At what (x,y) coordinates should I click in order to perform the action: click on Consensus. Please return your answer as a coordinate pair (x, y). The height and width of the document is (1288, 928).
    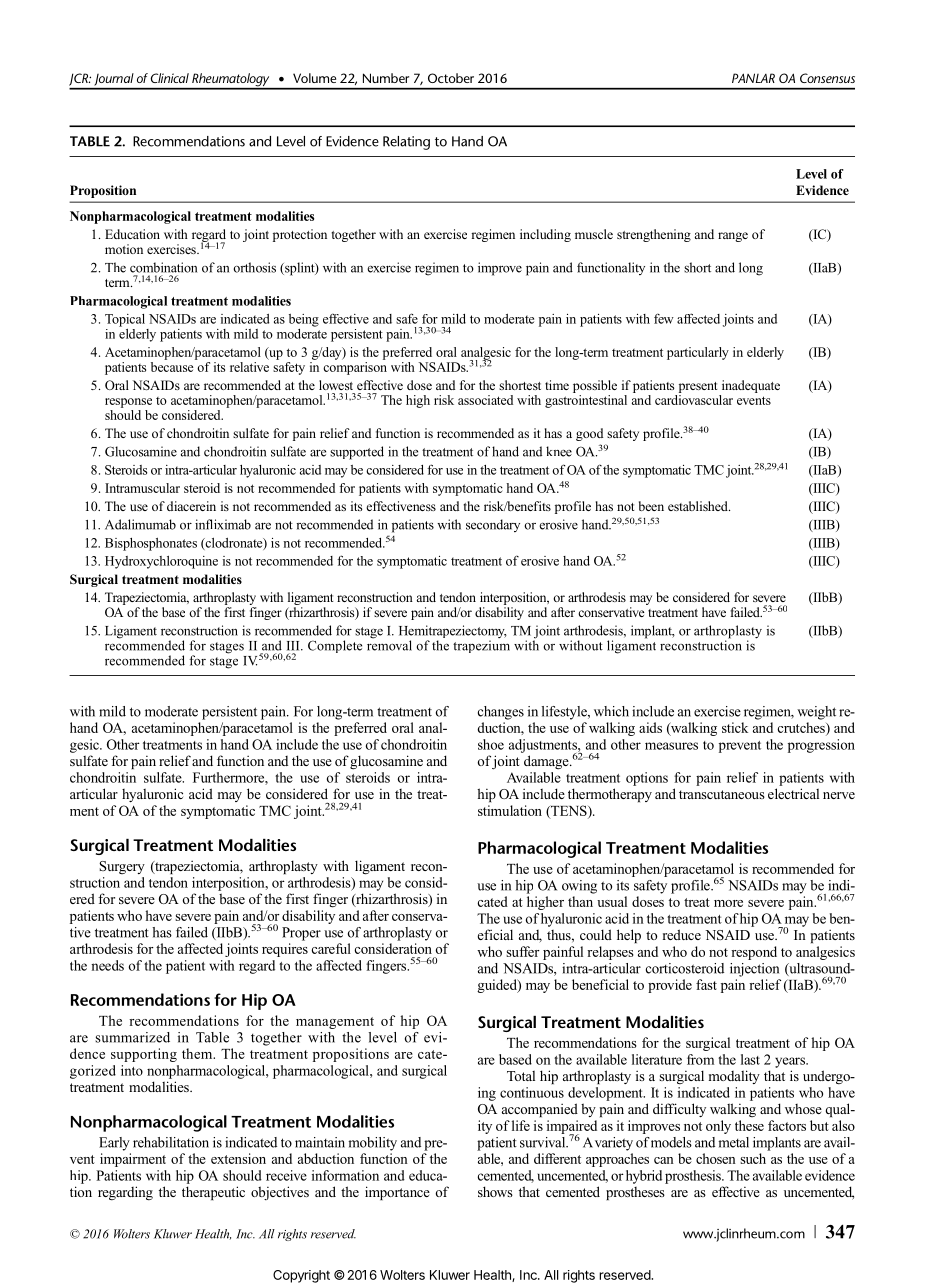
    Looking at the image, I should click on (827, 78).
